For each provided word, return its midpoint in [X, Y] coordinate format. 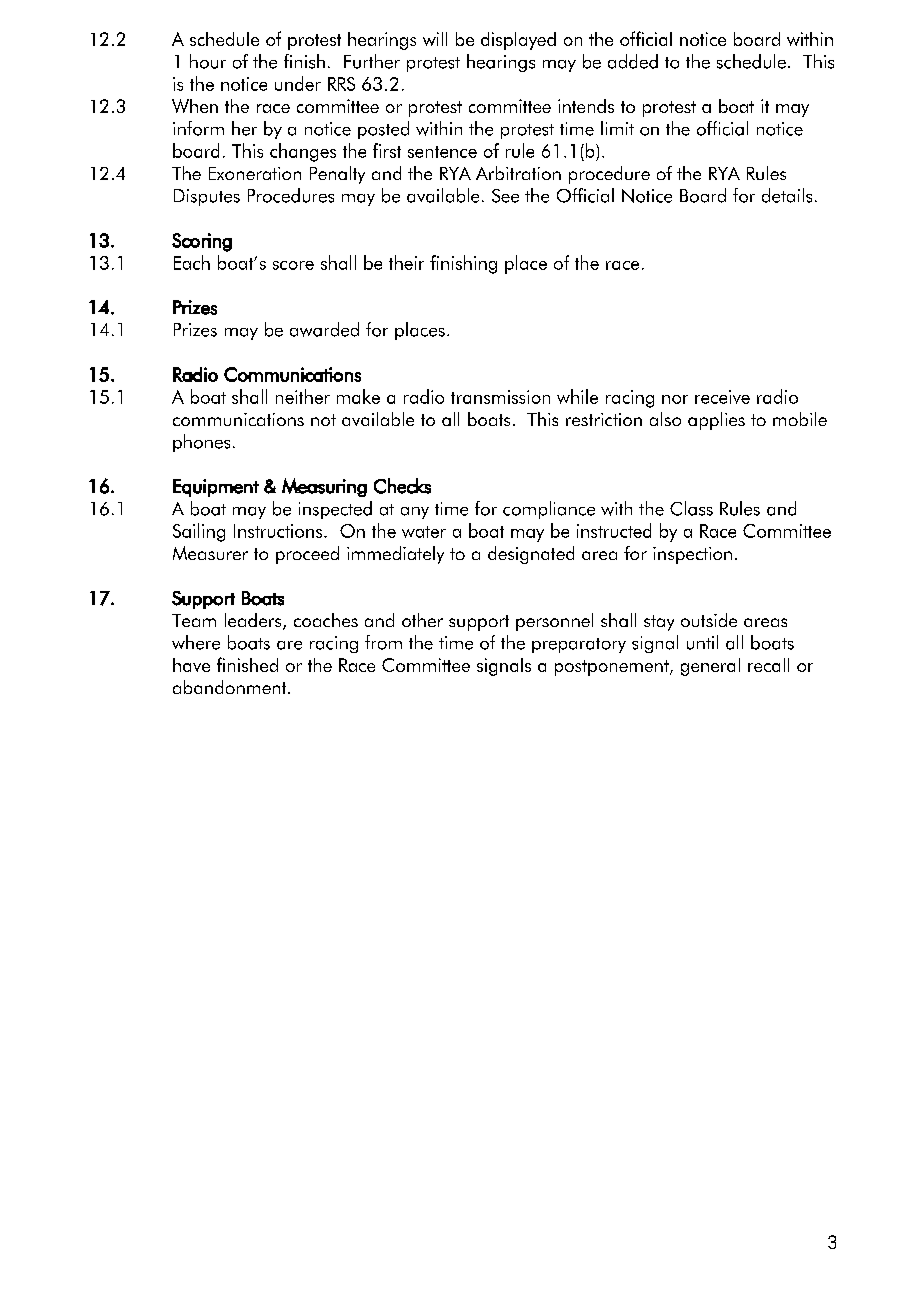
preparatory [579, 645]
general [710, 667]
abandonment [231, 687]
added [633, 61]
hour [208, 61]
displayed [518, 41]
